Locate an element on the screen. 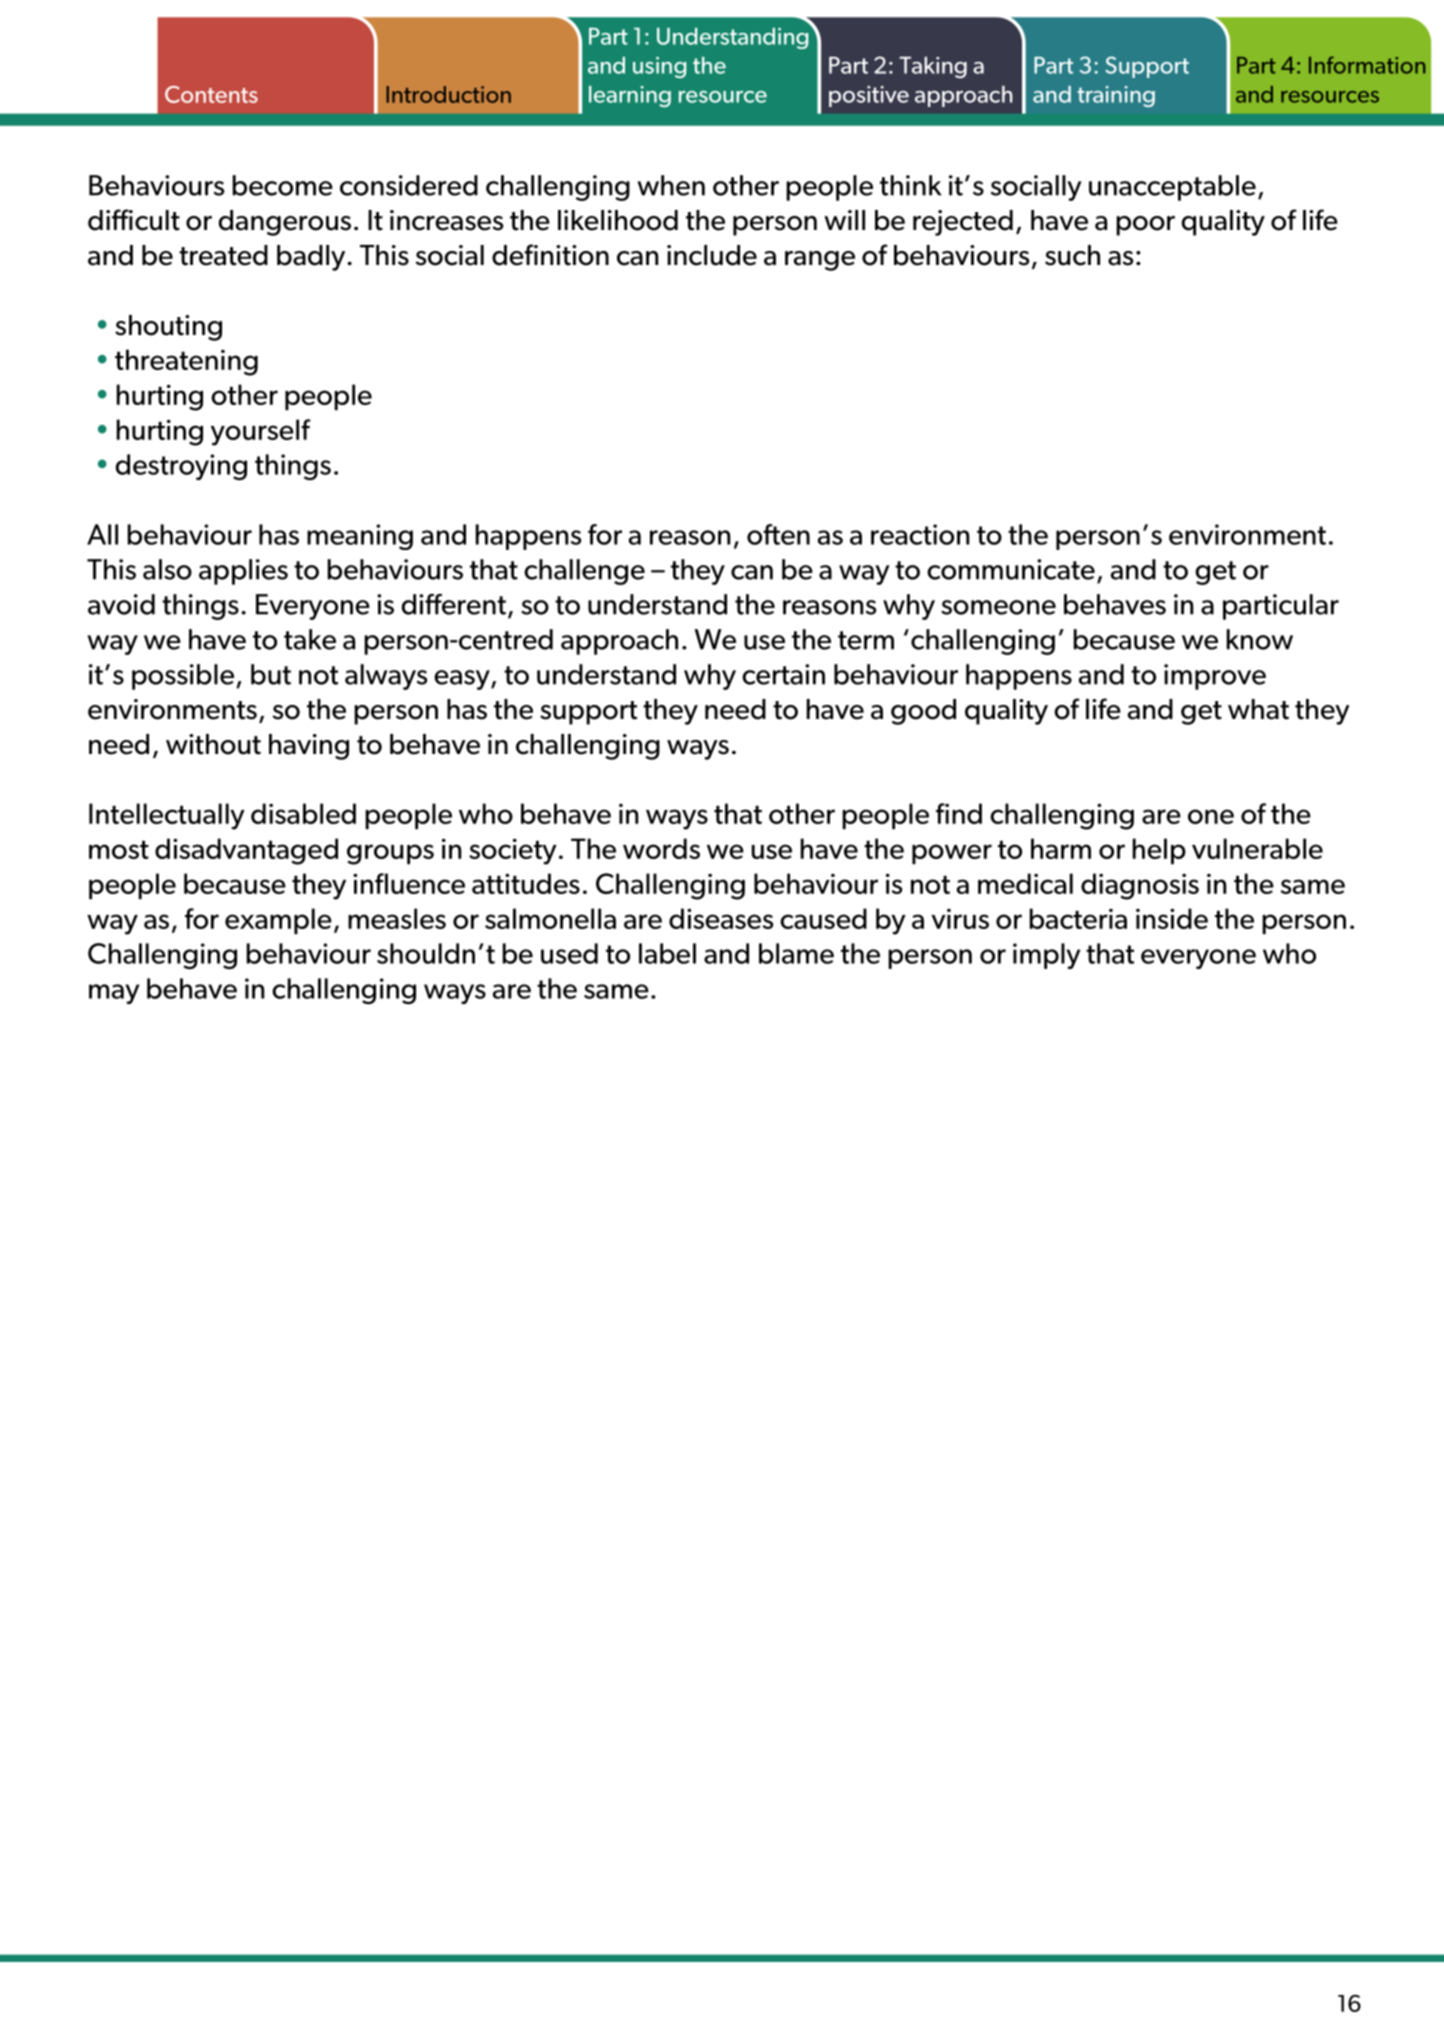  using is located at coordinates (659, 67).
